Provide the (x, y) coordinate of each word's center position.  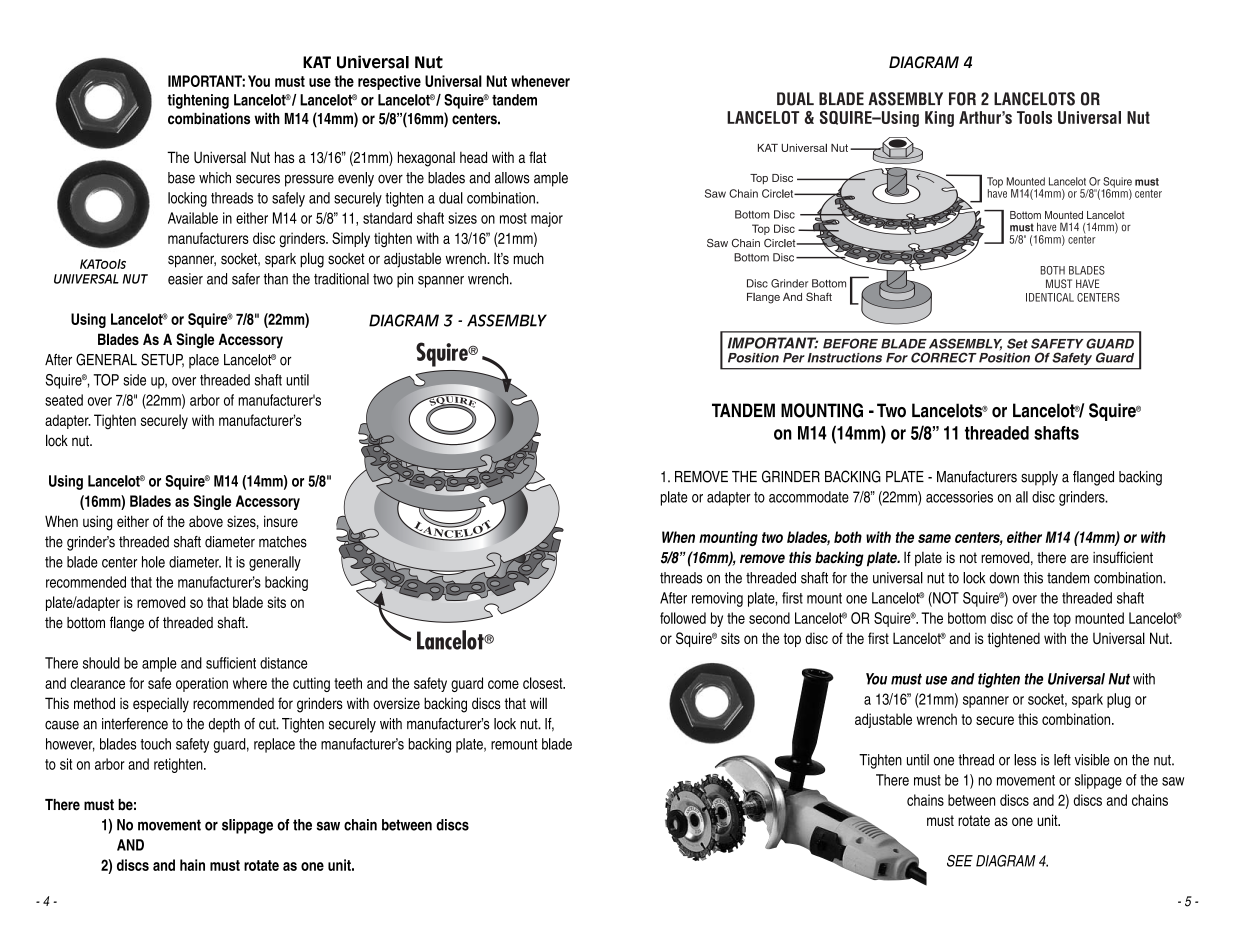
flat (537, 157)
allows (512, 178)
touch (155, 744)
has (284, 157)
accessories (959, 497)
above (206, 521)
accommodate (809, 497)
